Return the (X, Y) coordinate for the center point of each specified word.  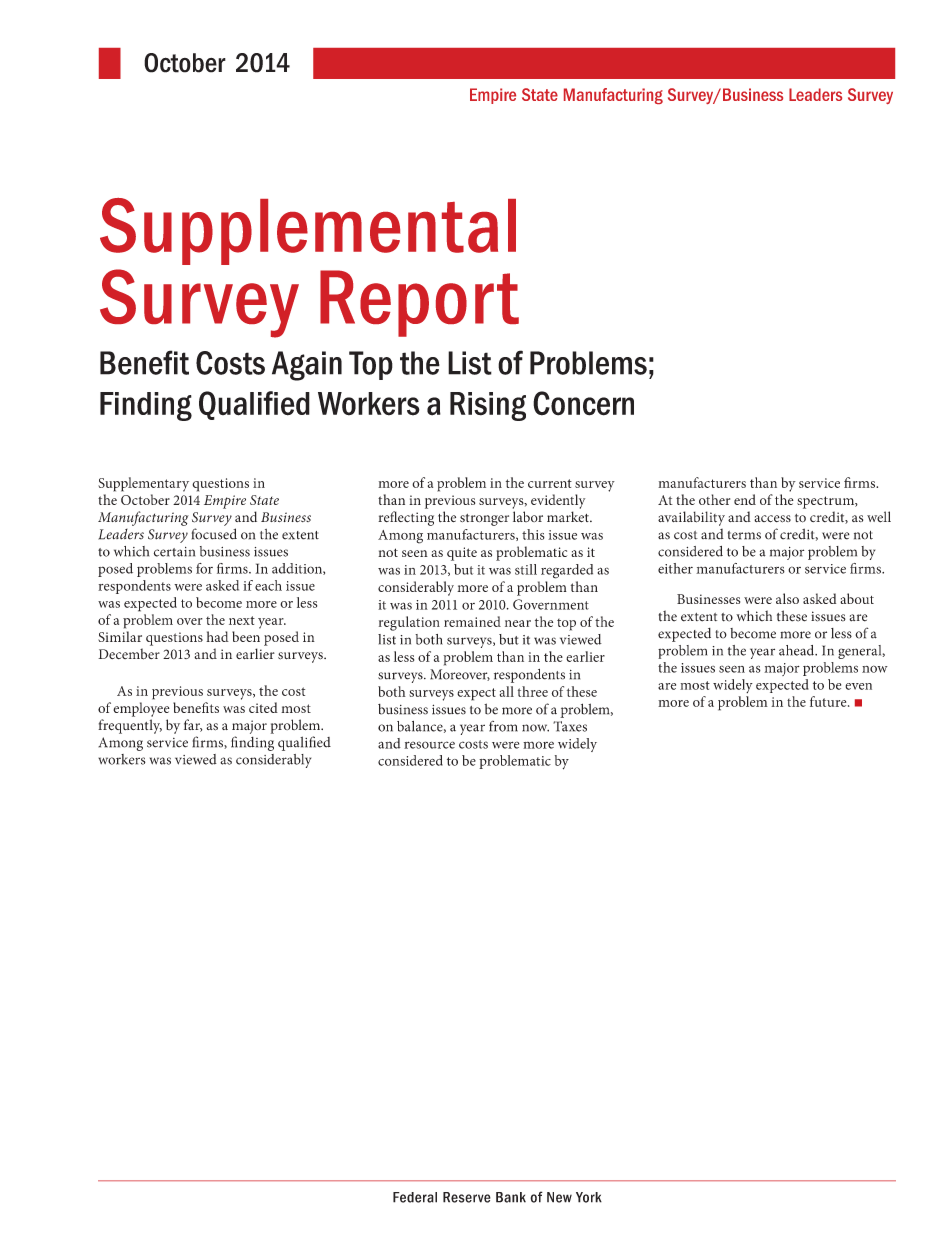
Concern (583, 403)
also (787, 598)
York (589, 1197)
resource (429, 745)
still (526, 569)
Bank (511, 1197)
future (829, 701)
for (204, 568)
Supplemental (308, 231)
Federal (415, 1197)
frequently (130, 726)
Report (419, 303)
